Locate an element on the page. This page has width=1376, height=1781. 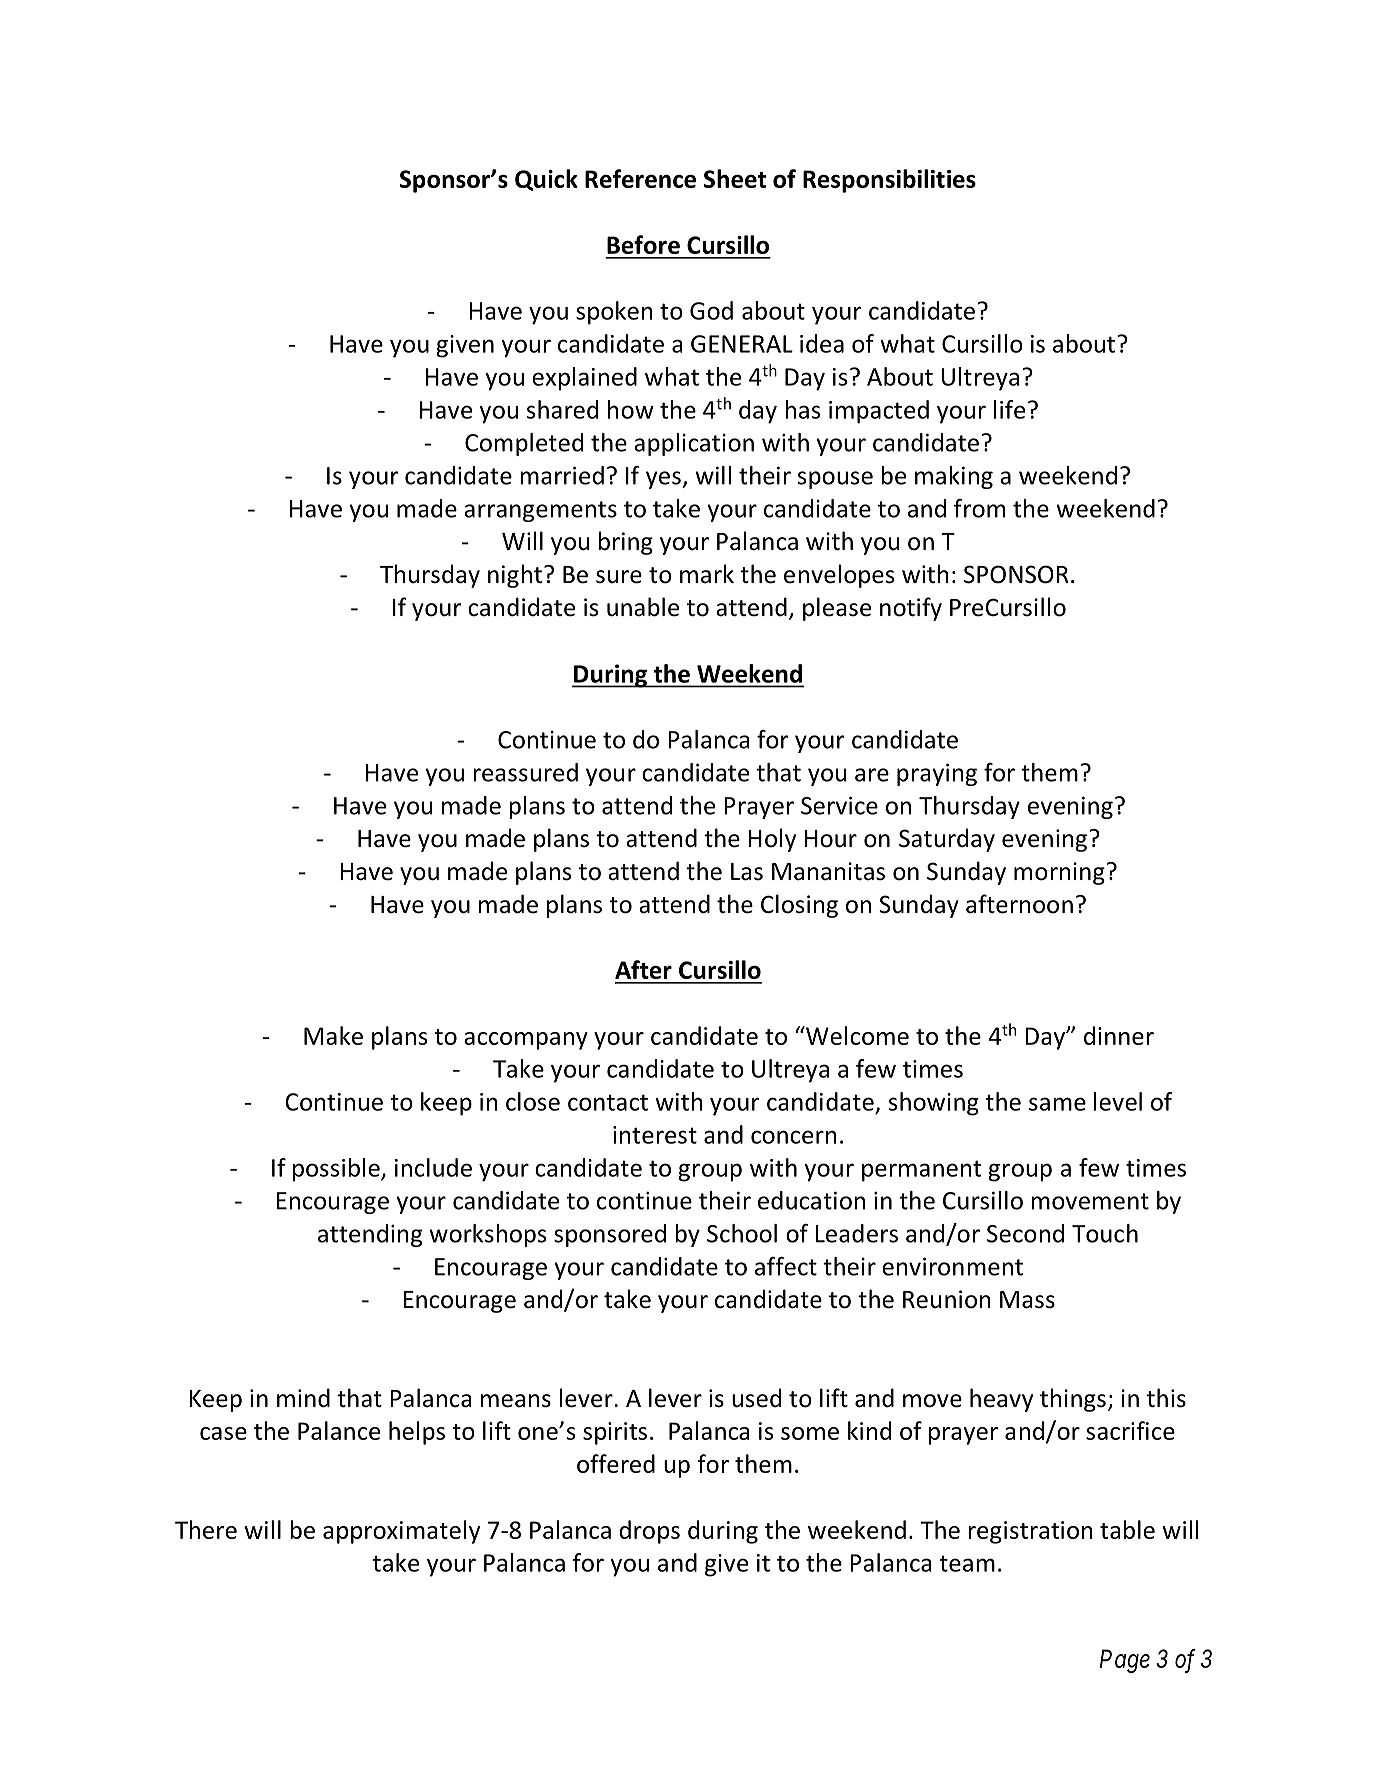
approximately is located at coordinates (401, 1532).
